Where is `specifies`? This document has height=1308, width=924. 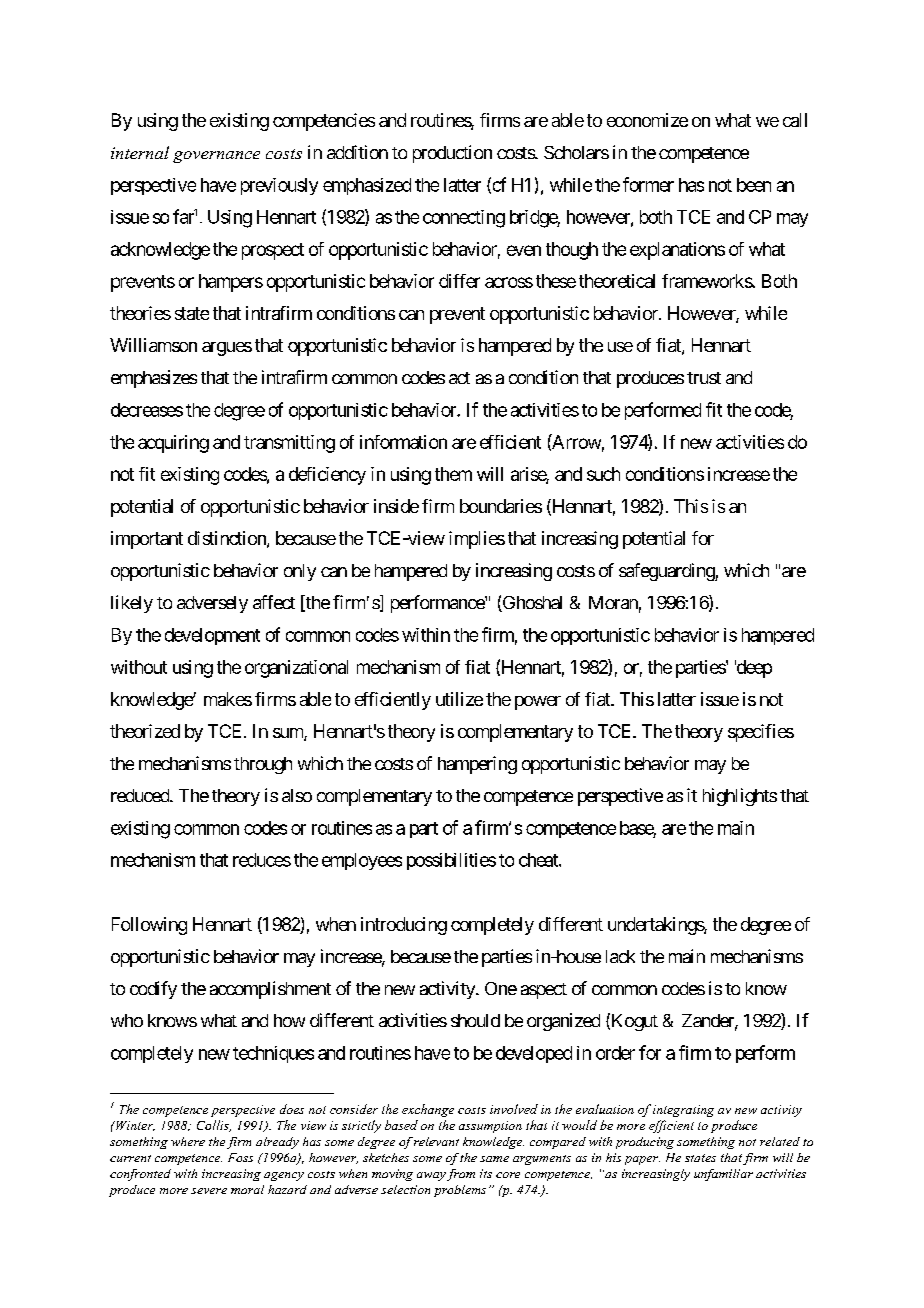 specifies is located at coordinates (761, 733).
